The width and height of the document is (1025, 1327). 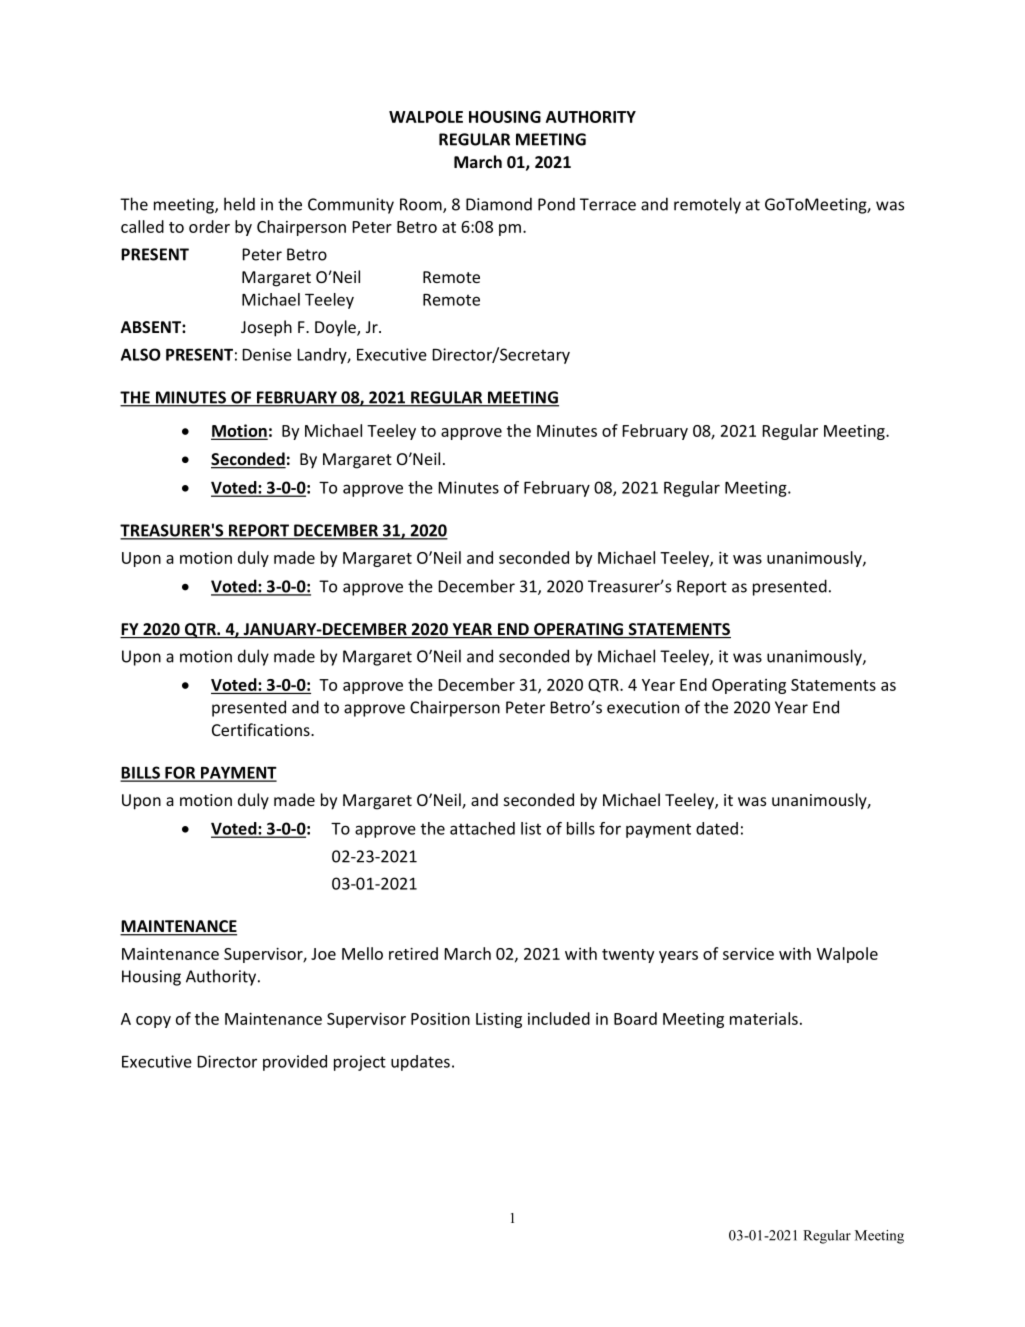 I want to click on copy, so click(x=153, y=1022).
